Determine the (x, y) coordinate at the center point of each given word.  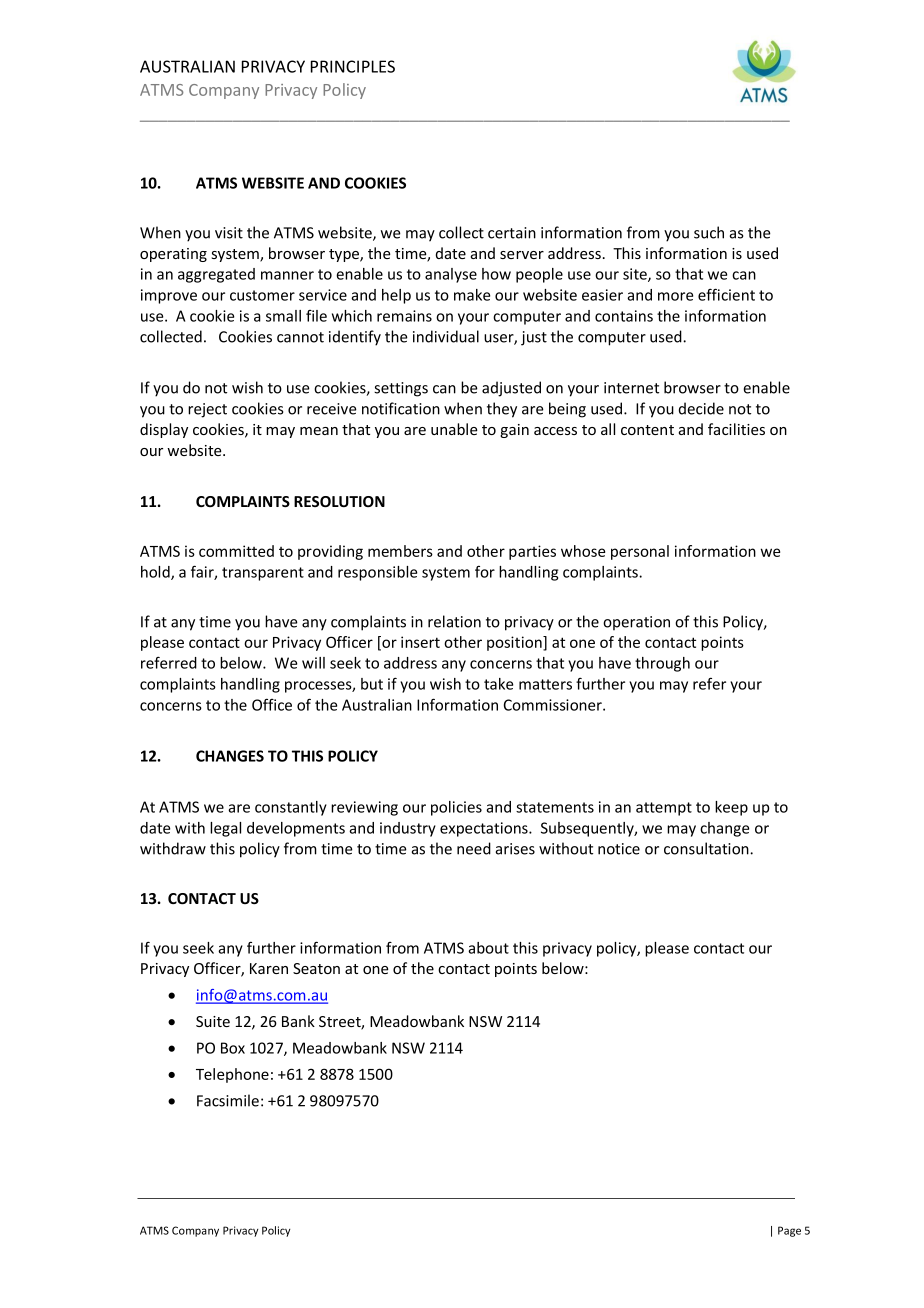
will (313, 663)
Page (789, 1231)
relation (454, 621)
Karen (269, 968)
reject (207, 410)
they (502, 410)
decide (701, 408)
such (709, 232)
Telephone (232, 1075)
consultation (707, 848)
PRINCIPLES (353, 66)
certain (512, 233)
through (662, 664)
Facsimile (228, 1100)
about (488, 948)
